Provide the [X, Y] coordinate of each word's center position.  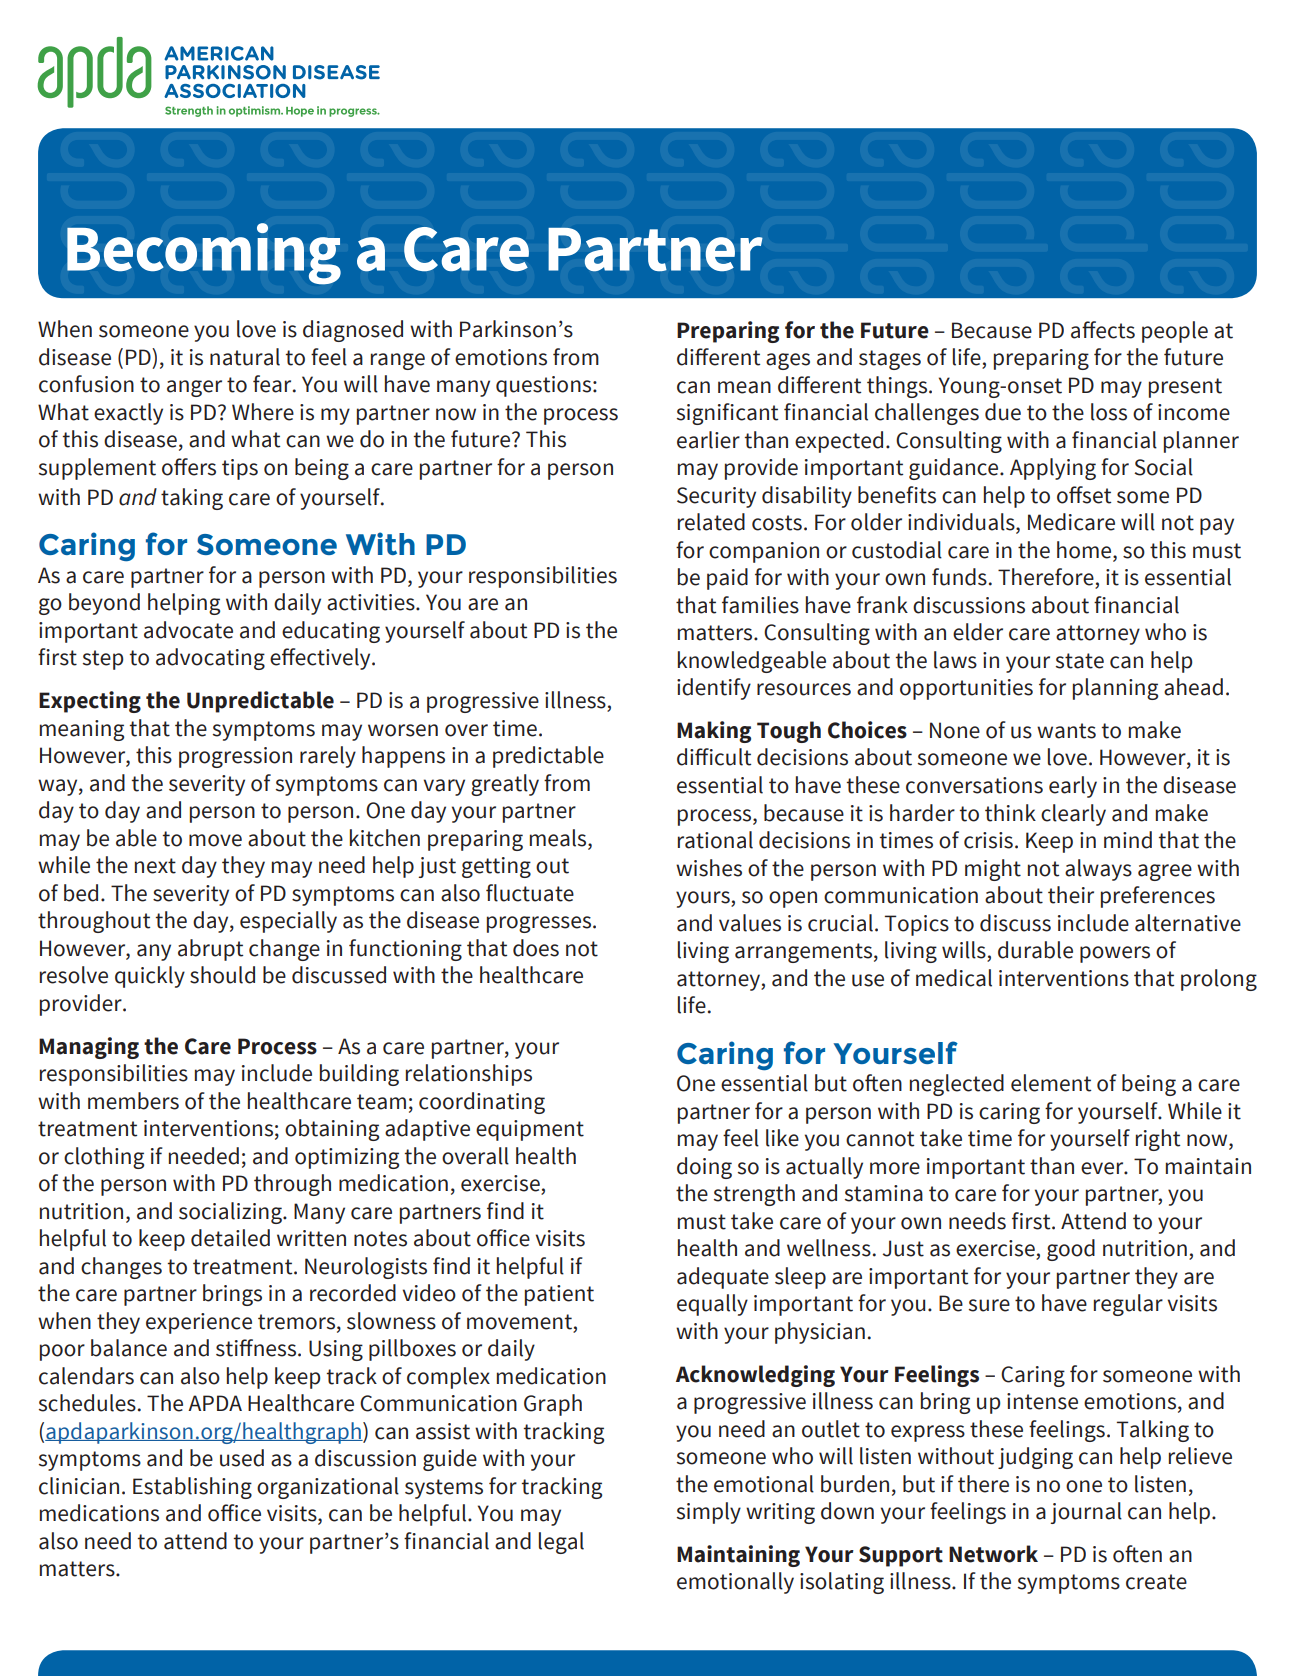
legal [561, 1543]
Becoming [204, 254]
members [133, 1101]
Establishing [192, 1488]
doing [704, 1168]
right [1158, 1140]
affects [1103, 330]
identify [714, 689]
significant [727, 414]
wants [1066, 731]
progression [235, 757]
